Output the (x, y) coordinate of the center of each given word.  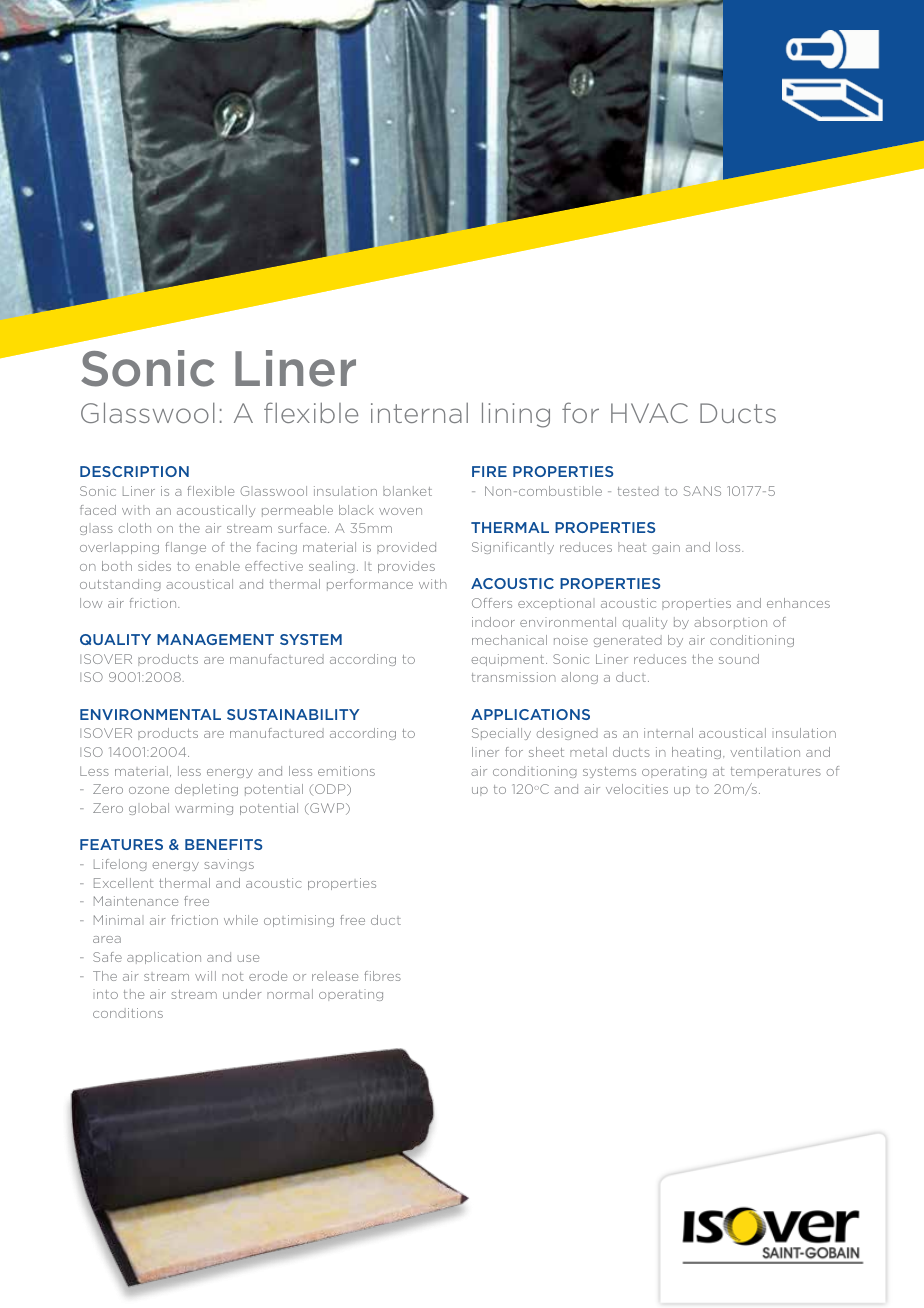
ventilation (765, 752)
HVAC (649, 413)
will (205, 976)
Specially (501, 734)
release (335, 976)
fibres (382, 976)
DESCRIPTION (134, 471)
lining (516, 415)
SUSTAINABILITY (293, 714)
